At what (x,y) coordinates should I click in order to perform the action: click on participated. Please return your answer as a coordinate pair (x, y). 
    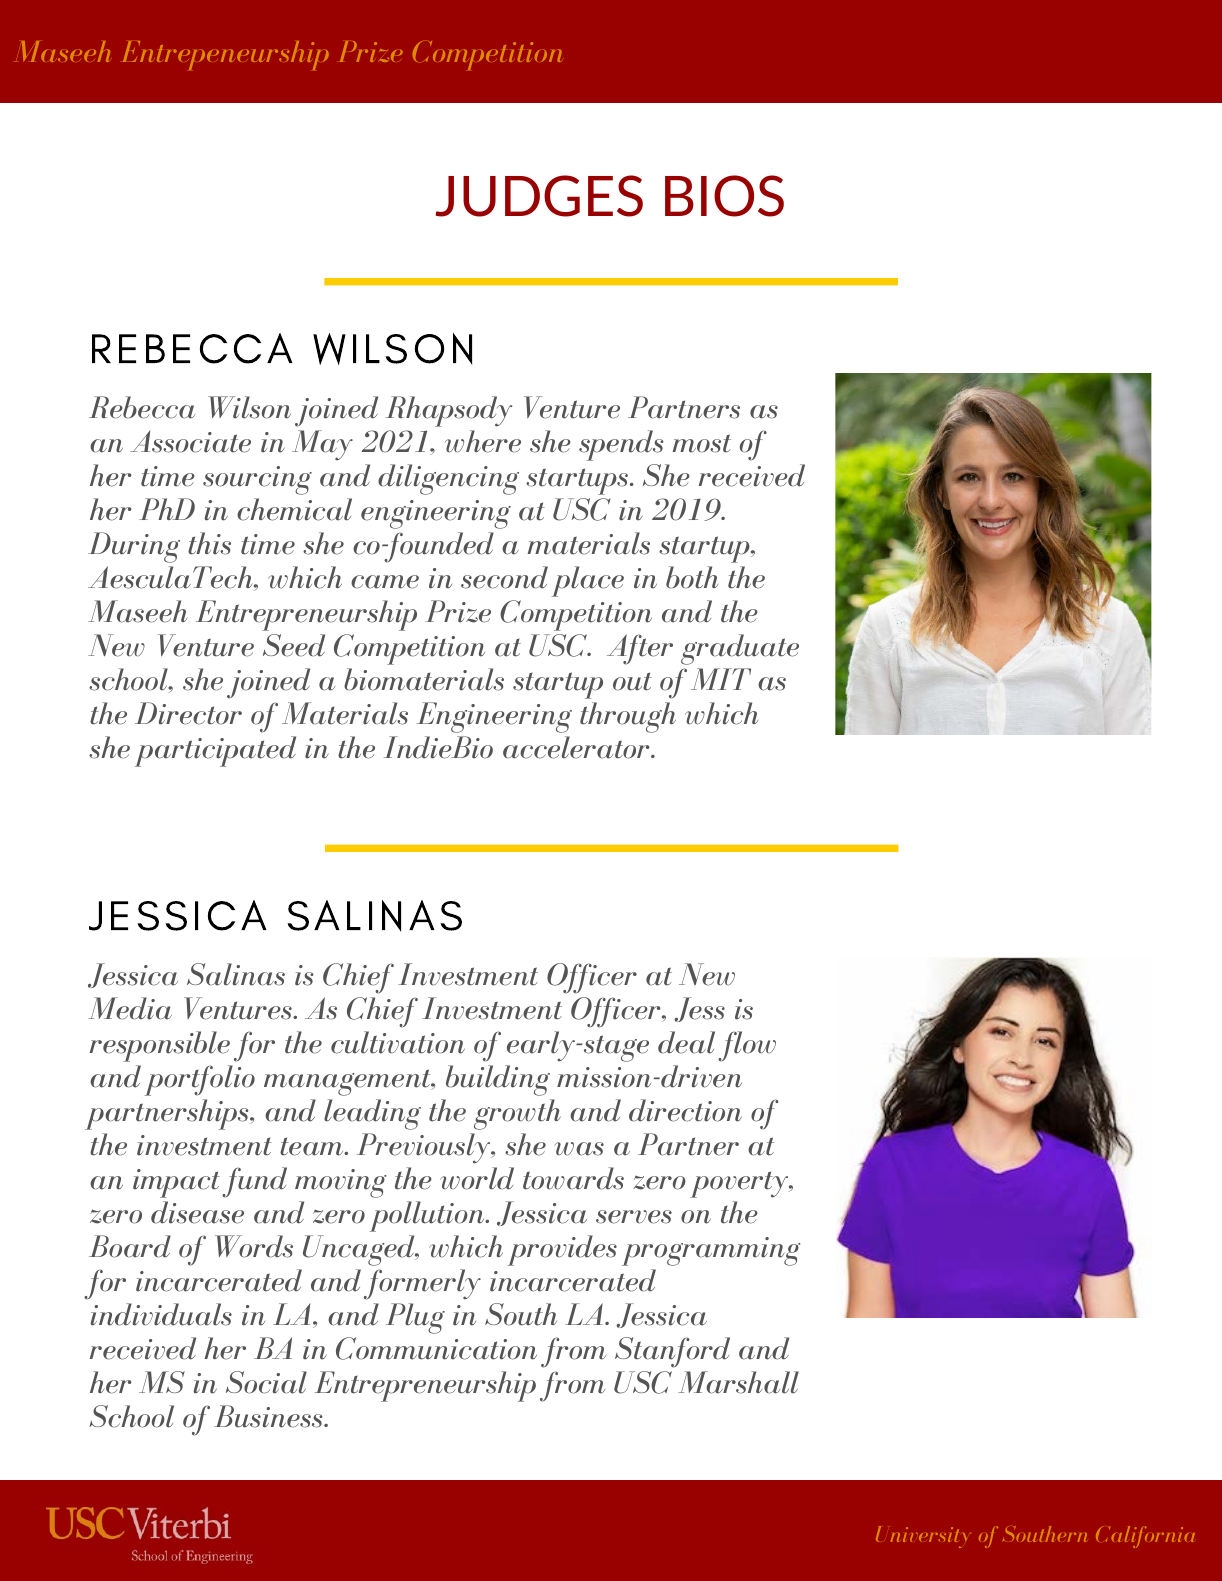
    Looking at the image, I should click on (215, 751).
